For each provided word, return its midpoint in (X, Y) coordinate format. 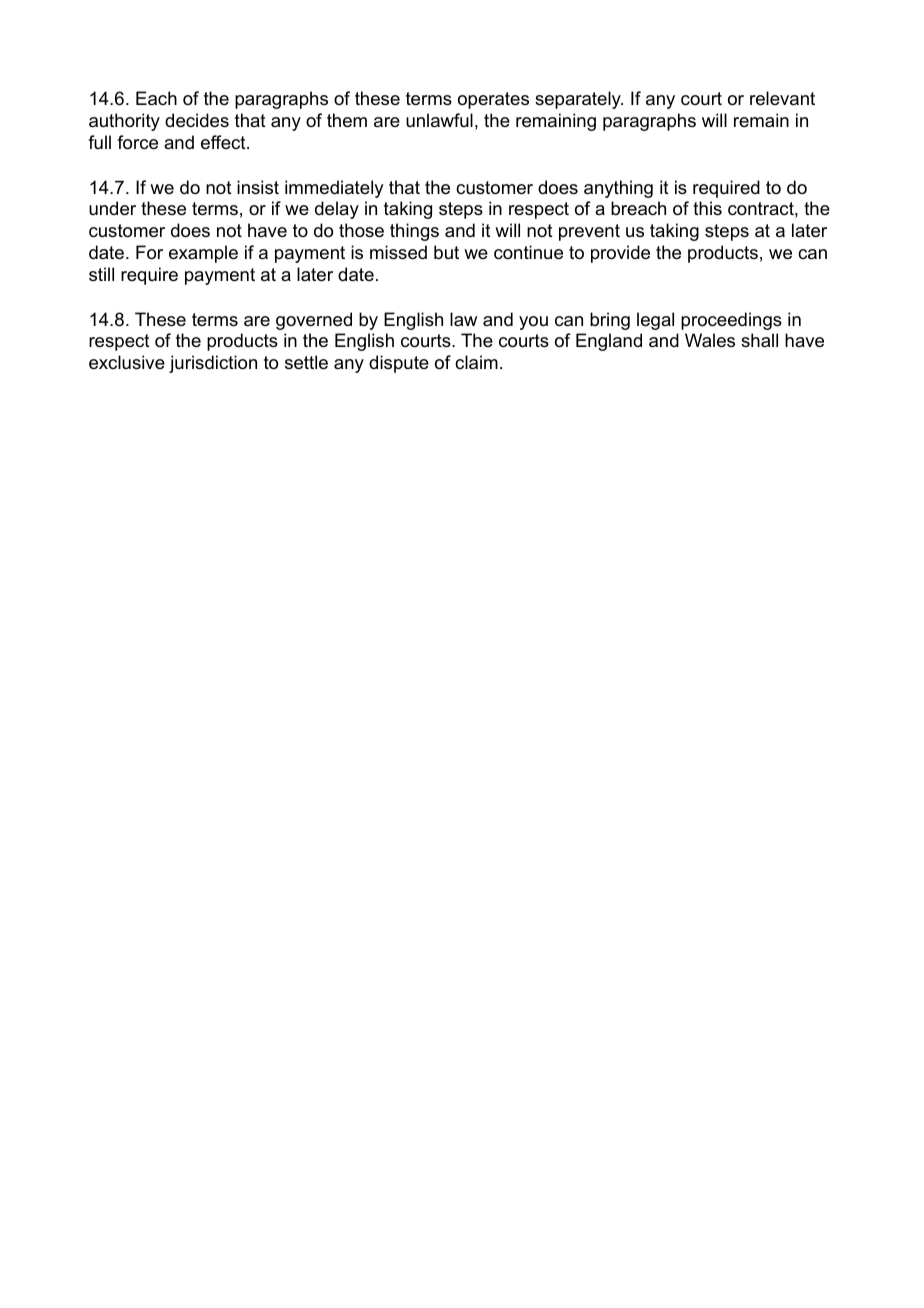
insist (258, 187)
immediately (334, 189)
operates (493, 100)
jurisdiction (213, 364)
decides (197, 120)
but (446, 252)
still (101, 274)
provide (620, 254)
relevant (782, 98)
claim (476, 362)
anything (618, 189)
